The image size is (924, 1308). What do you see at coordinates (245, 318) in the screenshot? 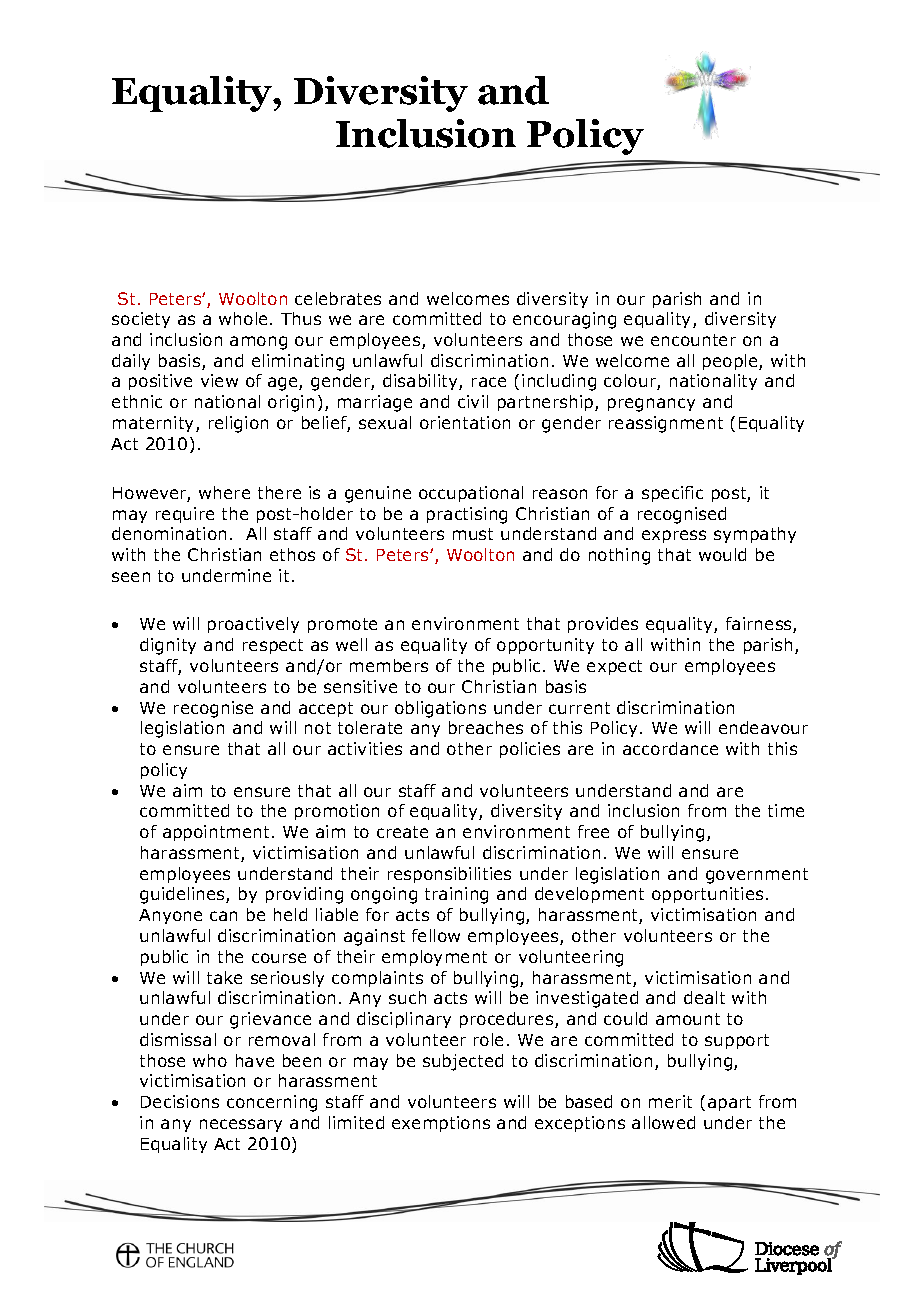
I see `whole` at bounding box center [245, 318].
